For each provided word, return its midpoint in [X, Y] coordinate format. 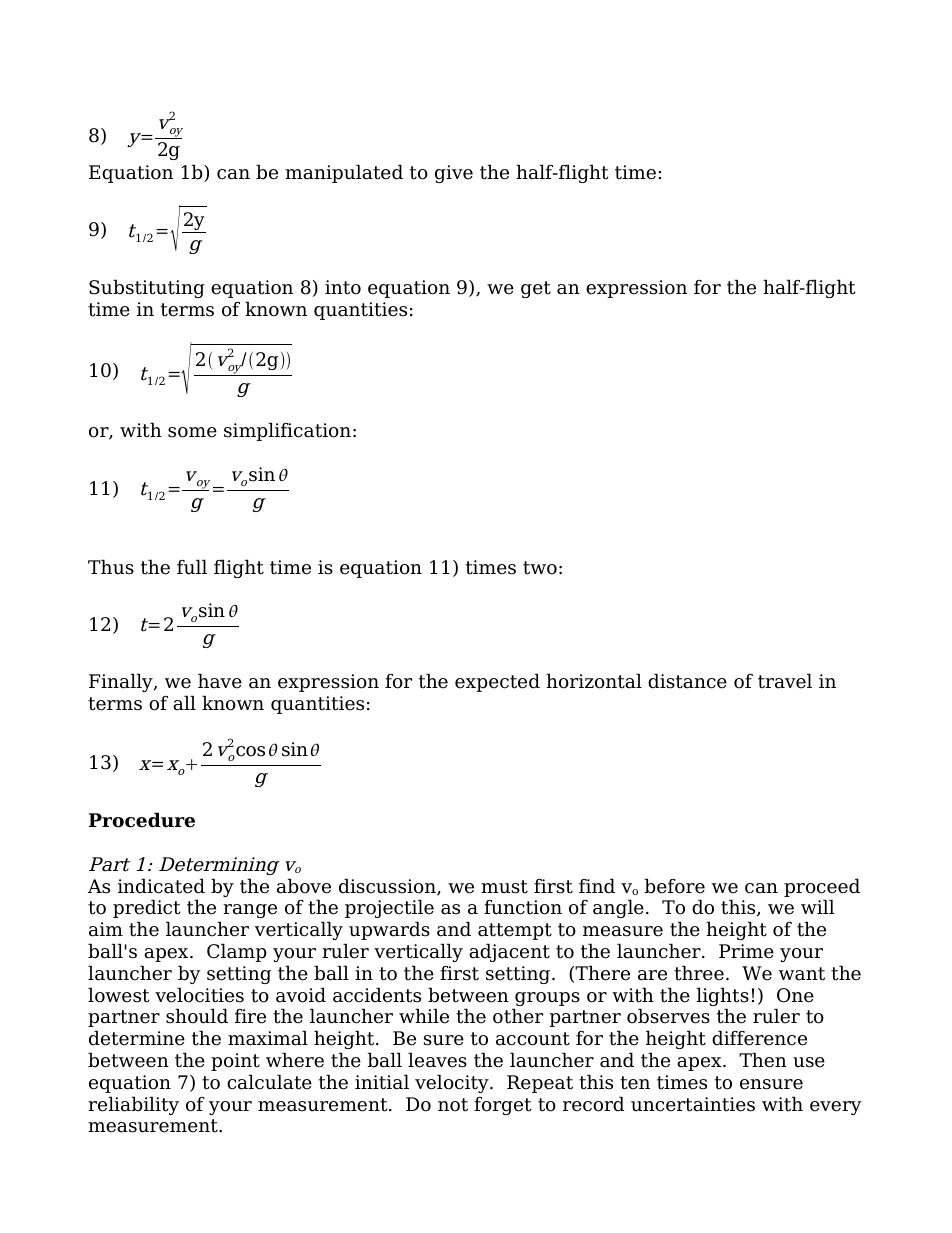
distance [687, 681]
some [192, 432]
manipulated [344, 173]
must [504, 887]
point [235, 1062]
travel [785, 681]
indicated [161, 886]
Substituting [147, 288]
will [817, 906]
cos [250, 751]
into [343, 287]
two [540, 568]
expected [497, 682]
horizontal [594, 681]
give [454, 174]
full [192, 567]
